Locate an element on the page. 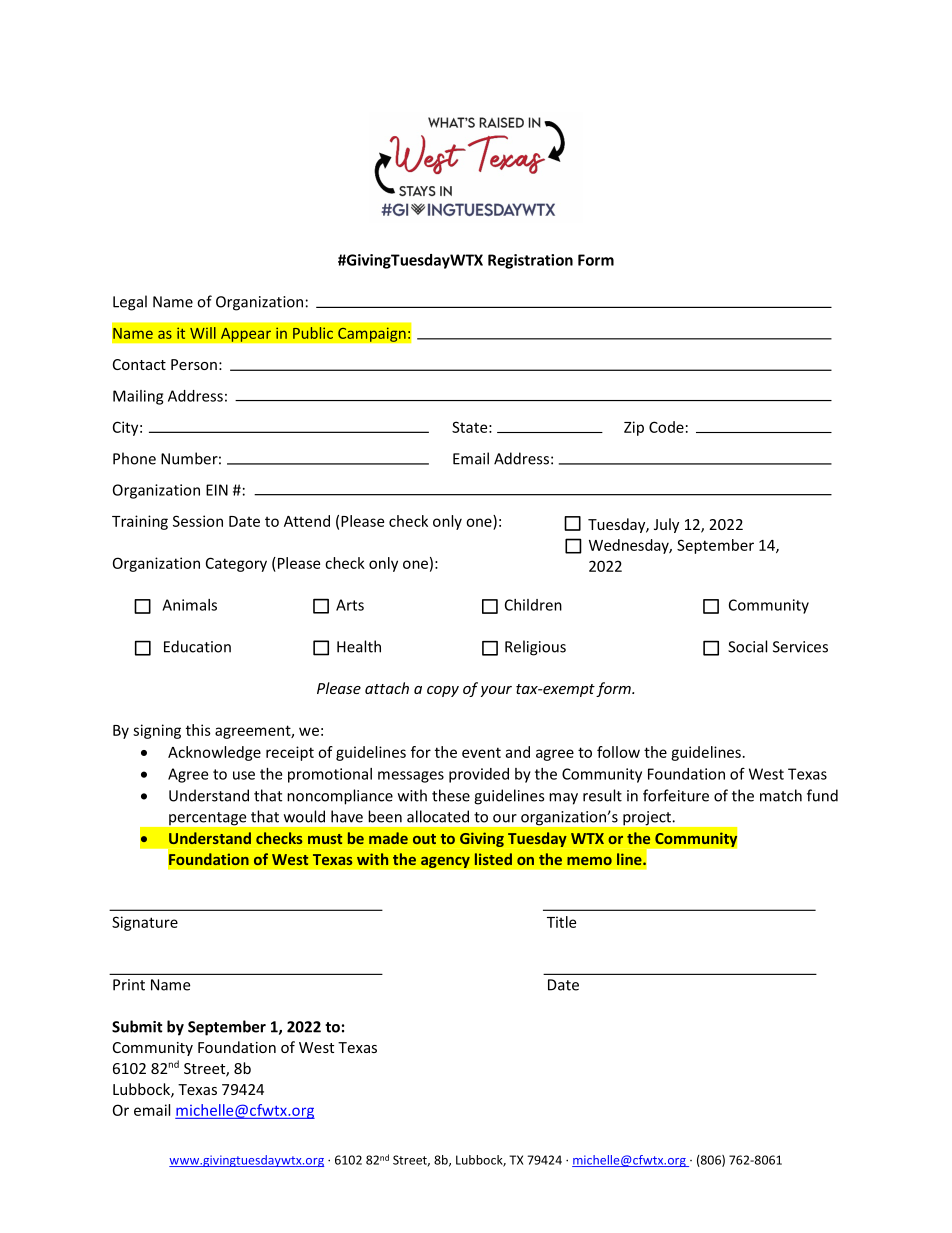 This document has width=952, height=1233. Code is located at coordinates (666, 427).
